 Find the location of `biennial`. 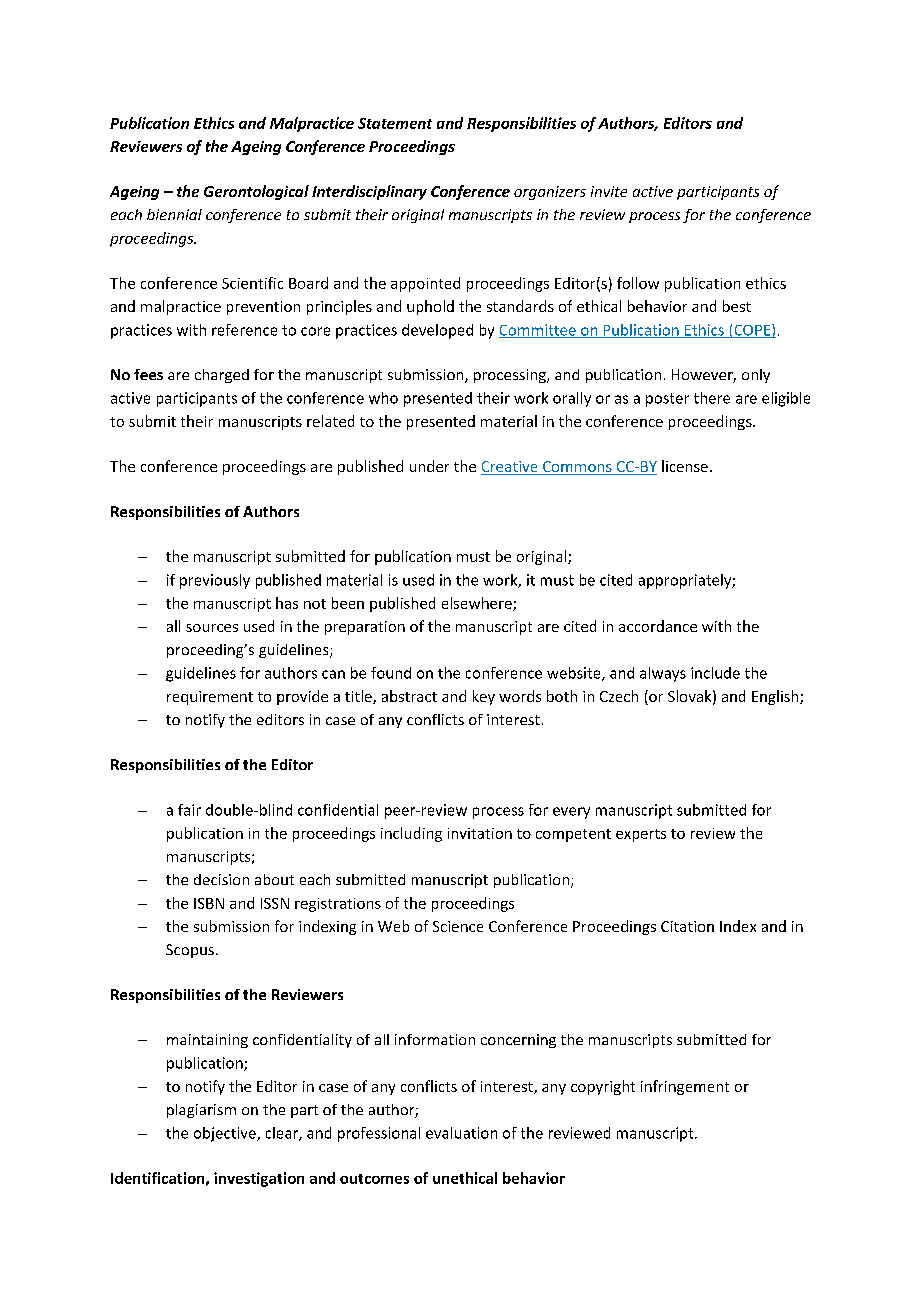

biennial is located at coordinates (174, 214).
